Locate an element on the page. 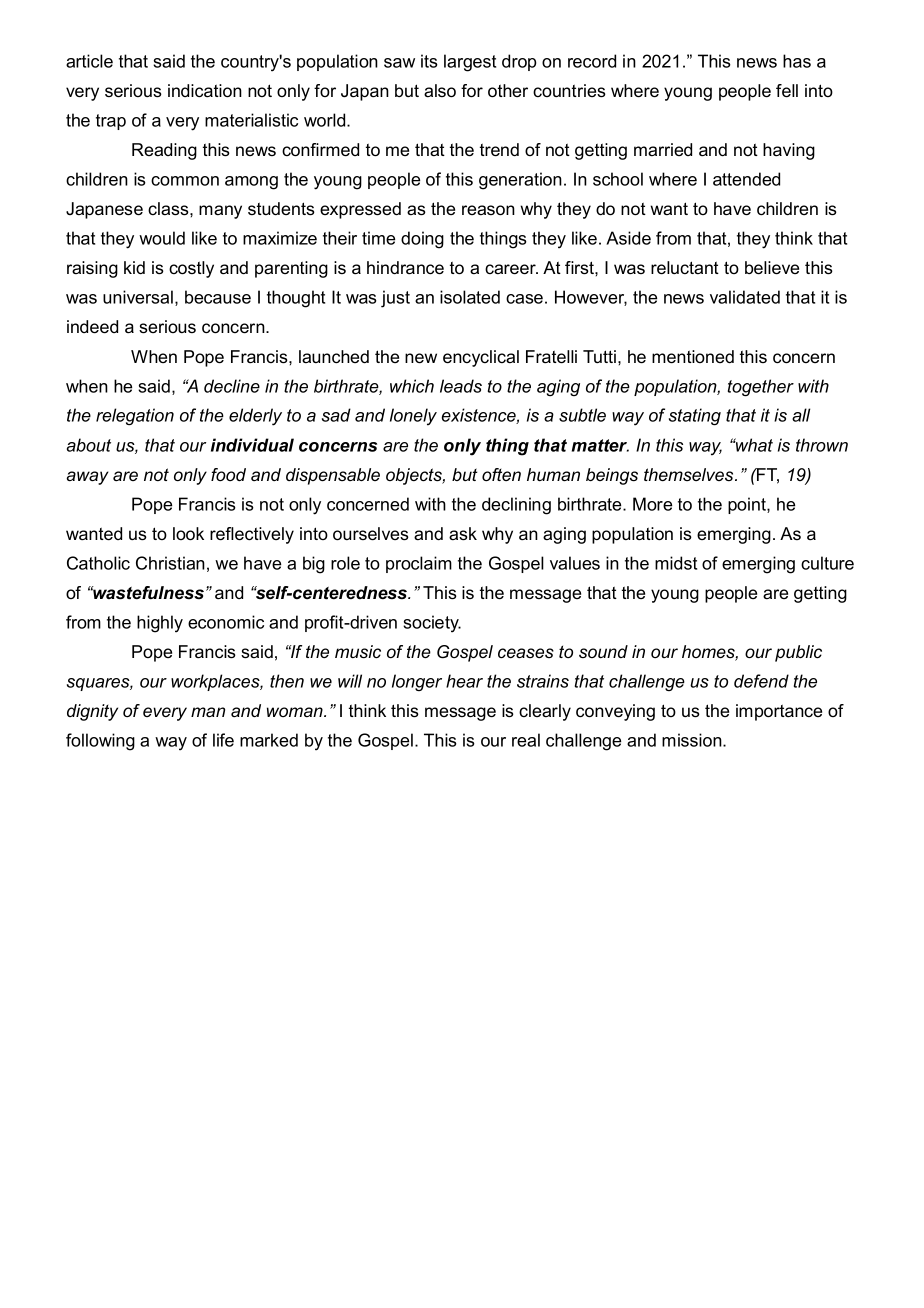  indication is located at coordinates (205, 91).
